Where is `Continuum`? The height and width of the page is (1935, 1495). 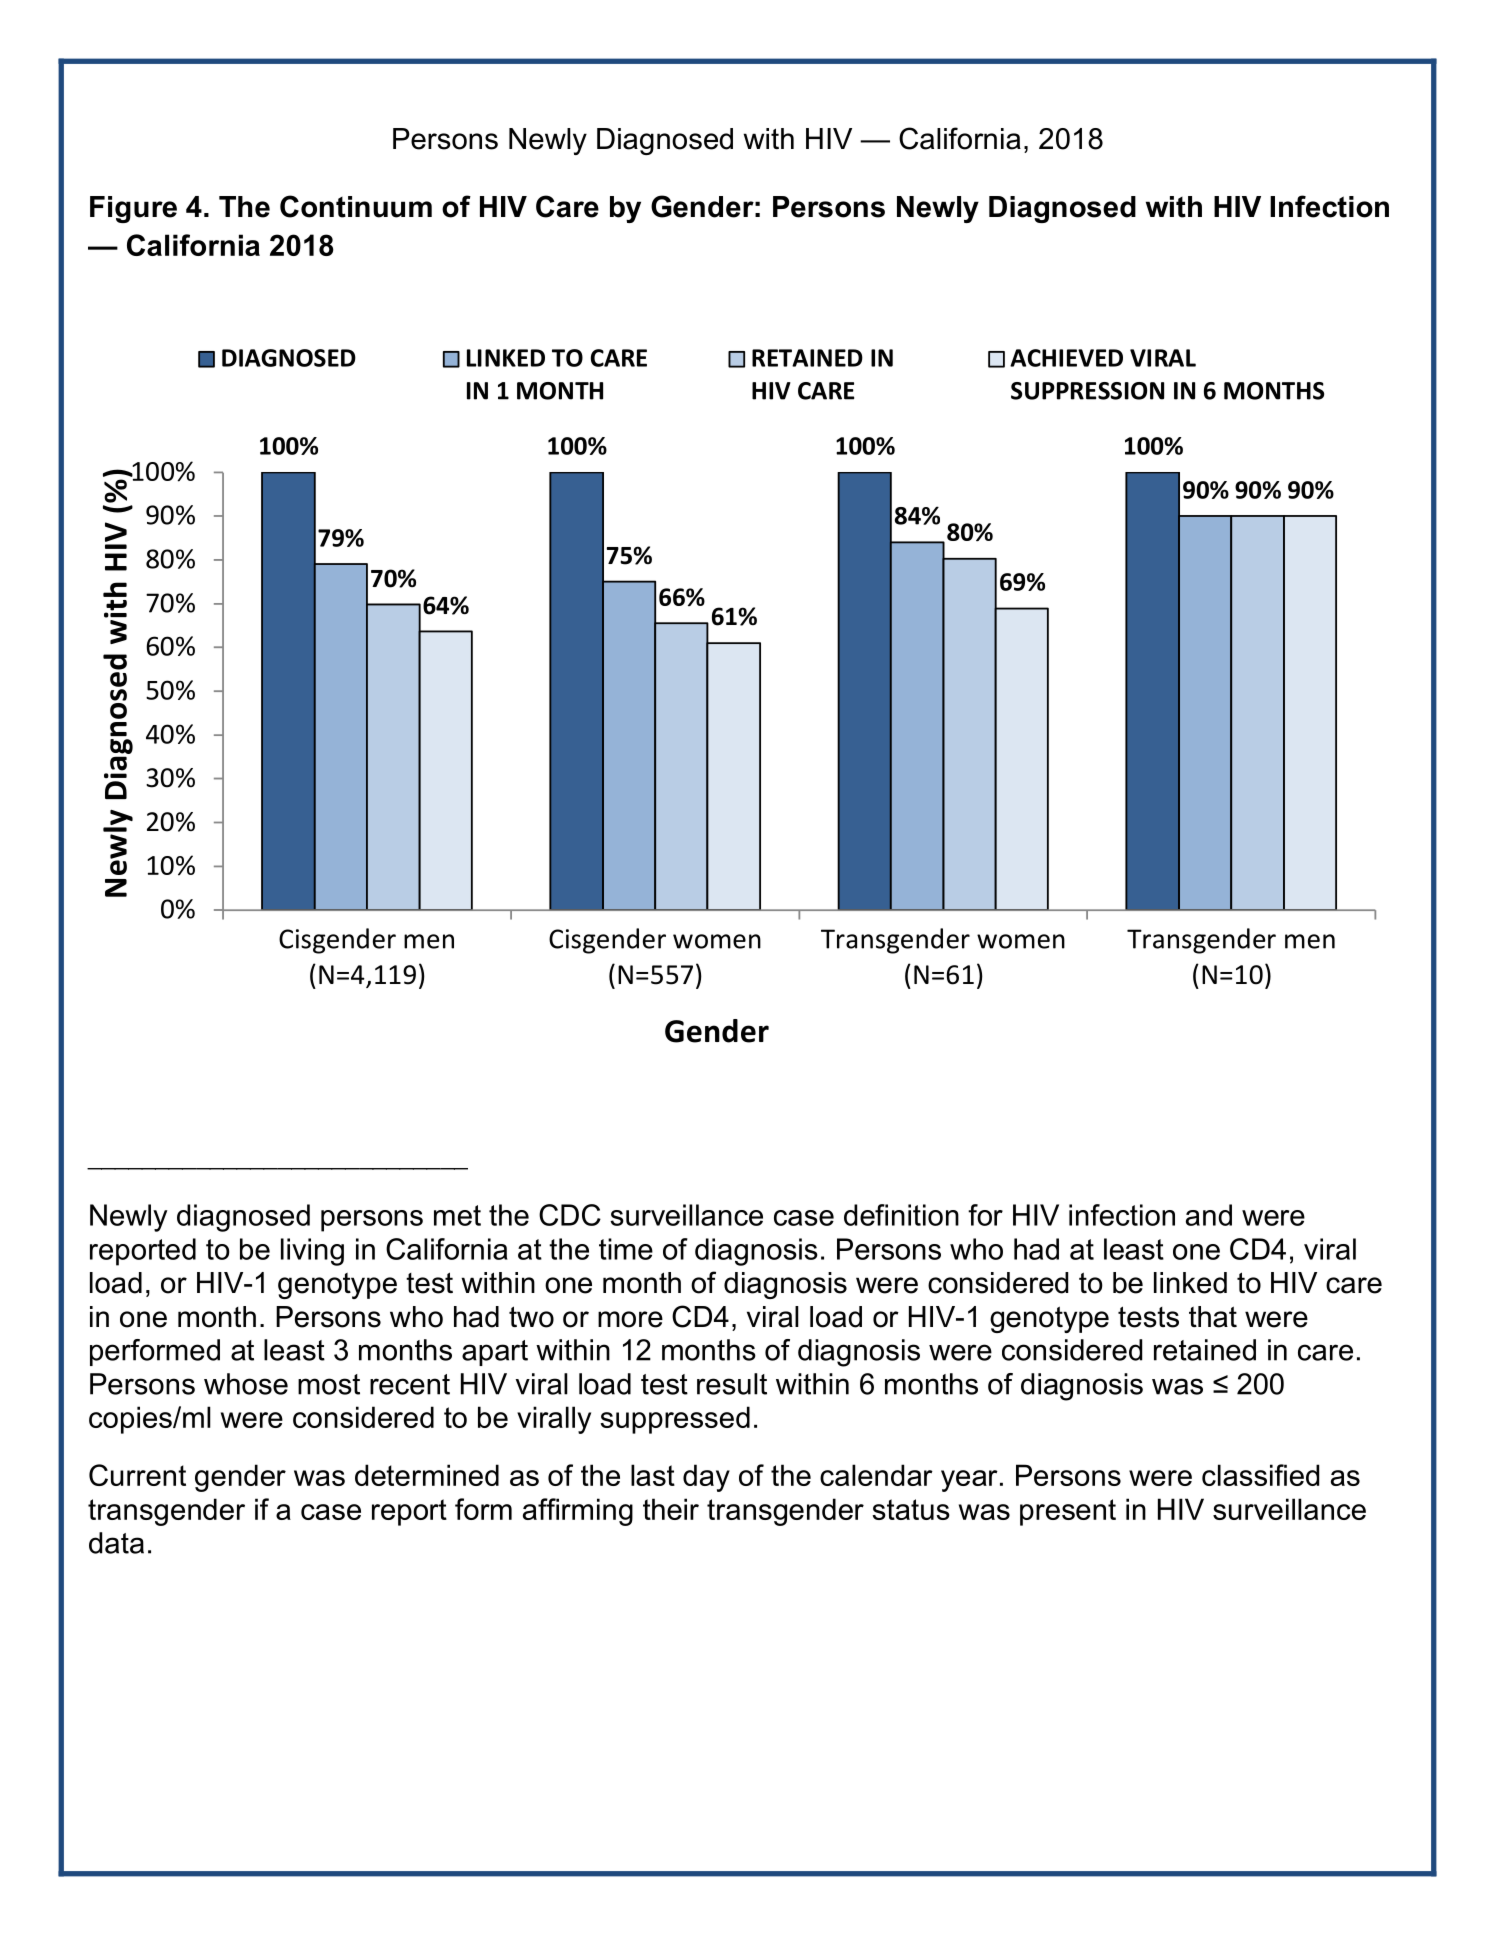
Continuum is located at coordinates (356, 206).
